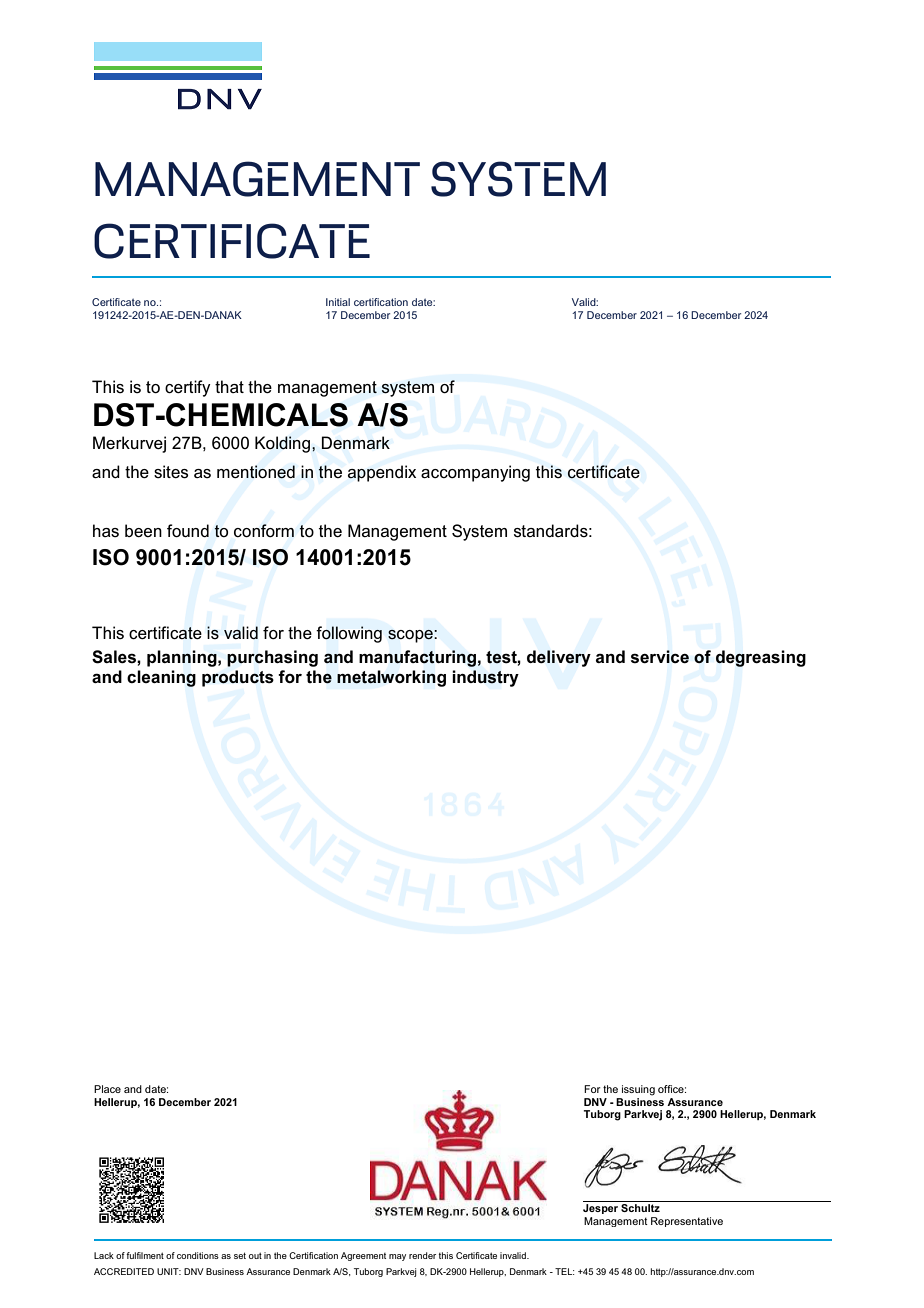 The image size is (924, 1308). Describe the element at coordinates (638, 1090) in the screenshot. I see `issuing` at that location.
